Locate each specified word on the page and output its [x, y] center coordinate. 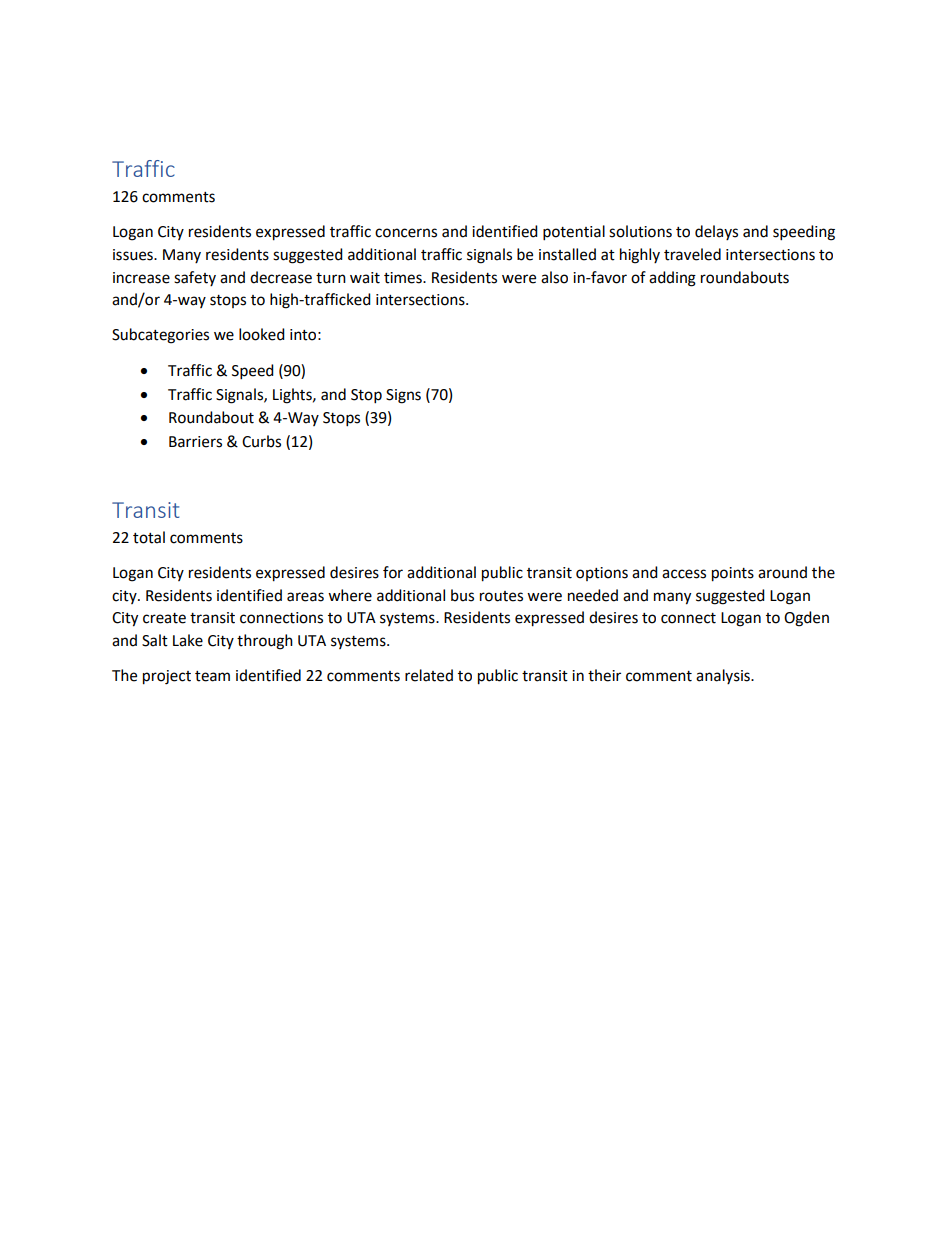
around [782, 572]
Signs [403, 396]
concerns [406, 233]
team [212, 676]
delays [716, 232]
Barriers [195, 442]
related [429, 675]
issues [134, 255]
